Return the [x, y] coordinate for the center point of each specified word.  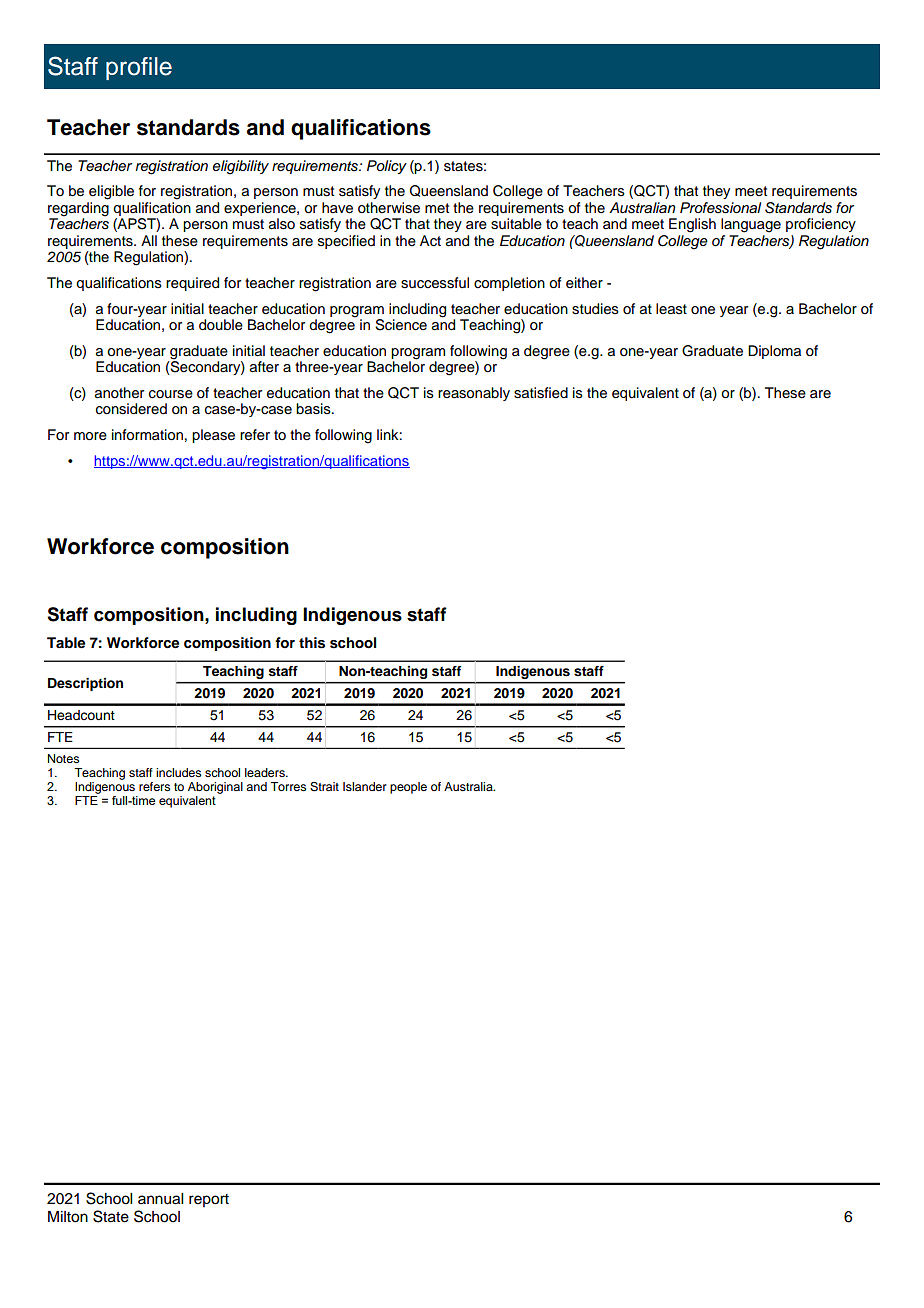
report [209, 1200]
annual [160, 1199]
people [408, 788]
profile [139, 68]
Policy [387, 167]
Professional [720, 208]
